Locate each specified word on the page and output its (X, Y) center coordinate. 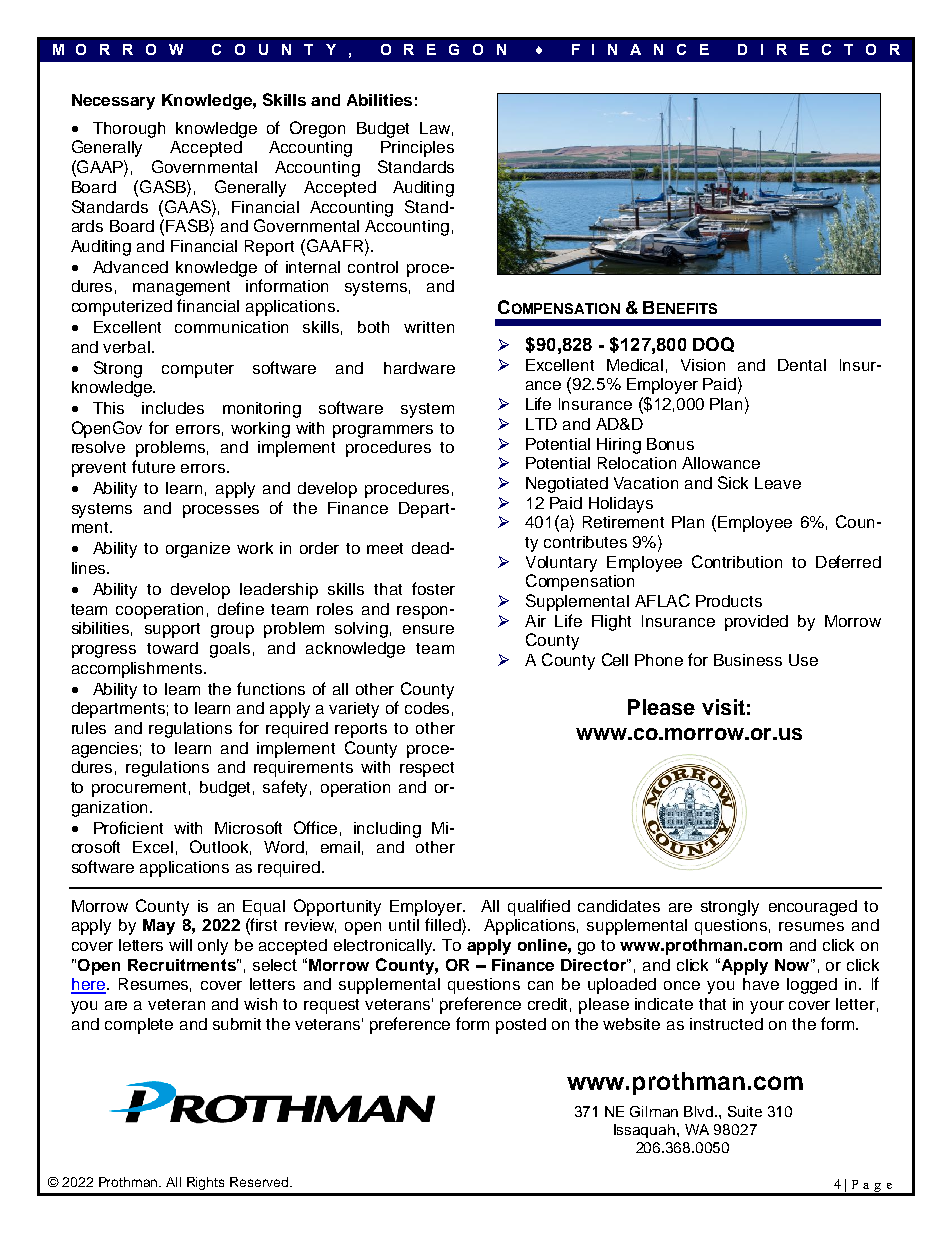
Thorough (129, 130)
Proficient (128, 827)
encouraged (813, 908)
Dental (802, 365)
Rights (205, 1183)
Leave (778, 483)
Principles (417, 149)
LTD (541, 424)
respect (427, 769)
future (153, 466)
